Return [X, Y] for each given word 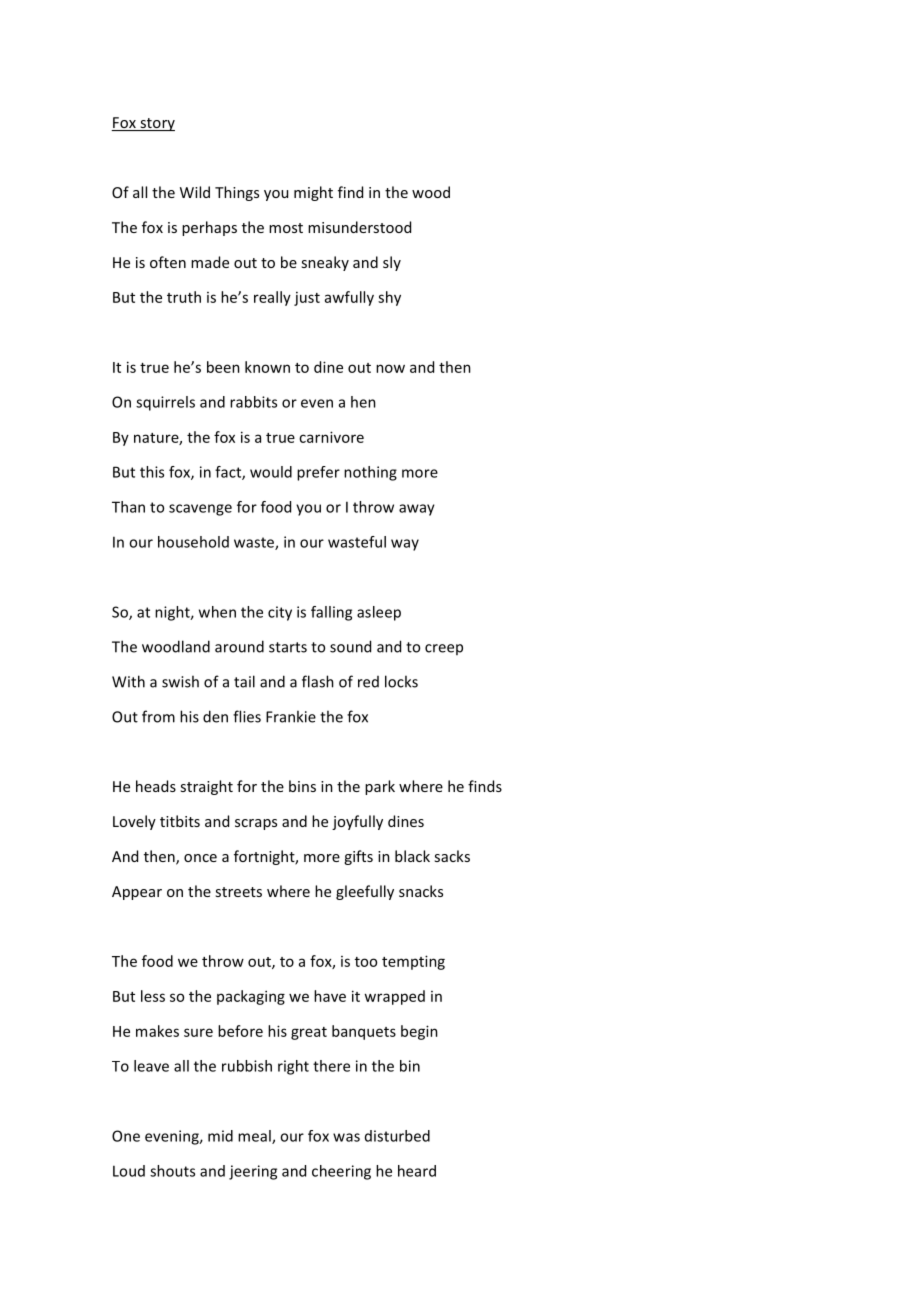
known [267, 367]
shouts [172, 1171]
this [152, 472]
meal [255, 1137]
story [156, 124]
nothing [370, 473]
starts [288, 647]
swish [180, 681]
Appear [137, 893]
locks [401, 681]
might [313, 193]
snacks [421, 891]
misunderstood [359, 227]
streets [238, 892]
